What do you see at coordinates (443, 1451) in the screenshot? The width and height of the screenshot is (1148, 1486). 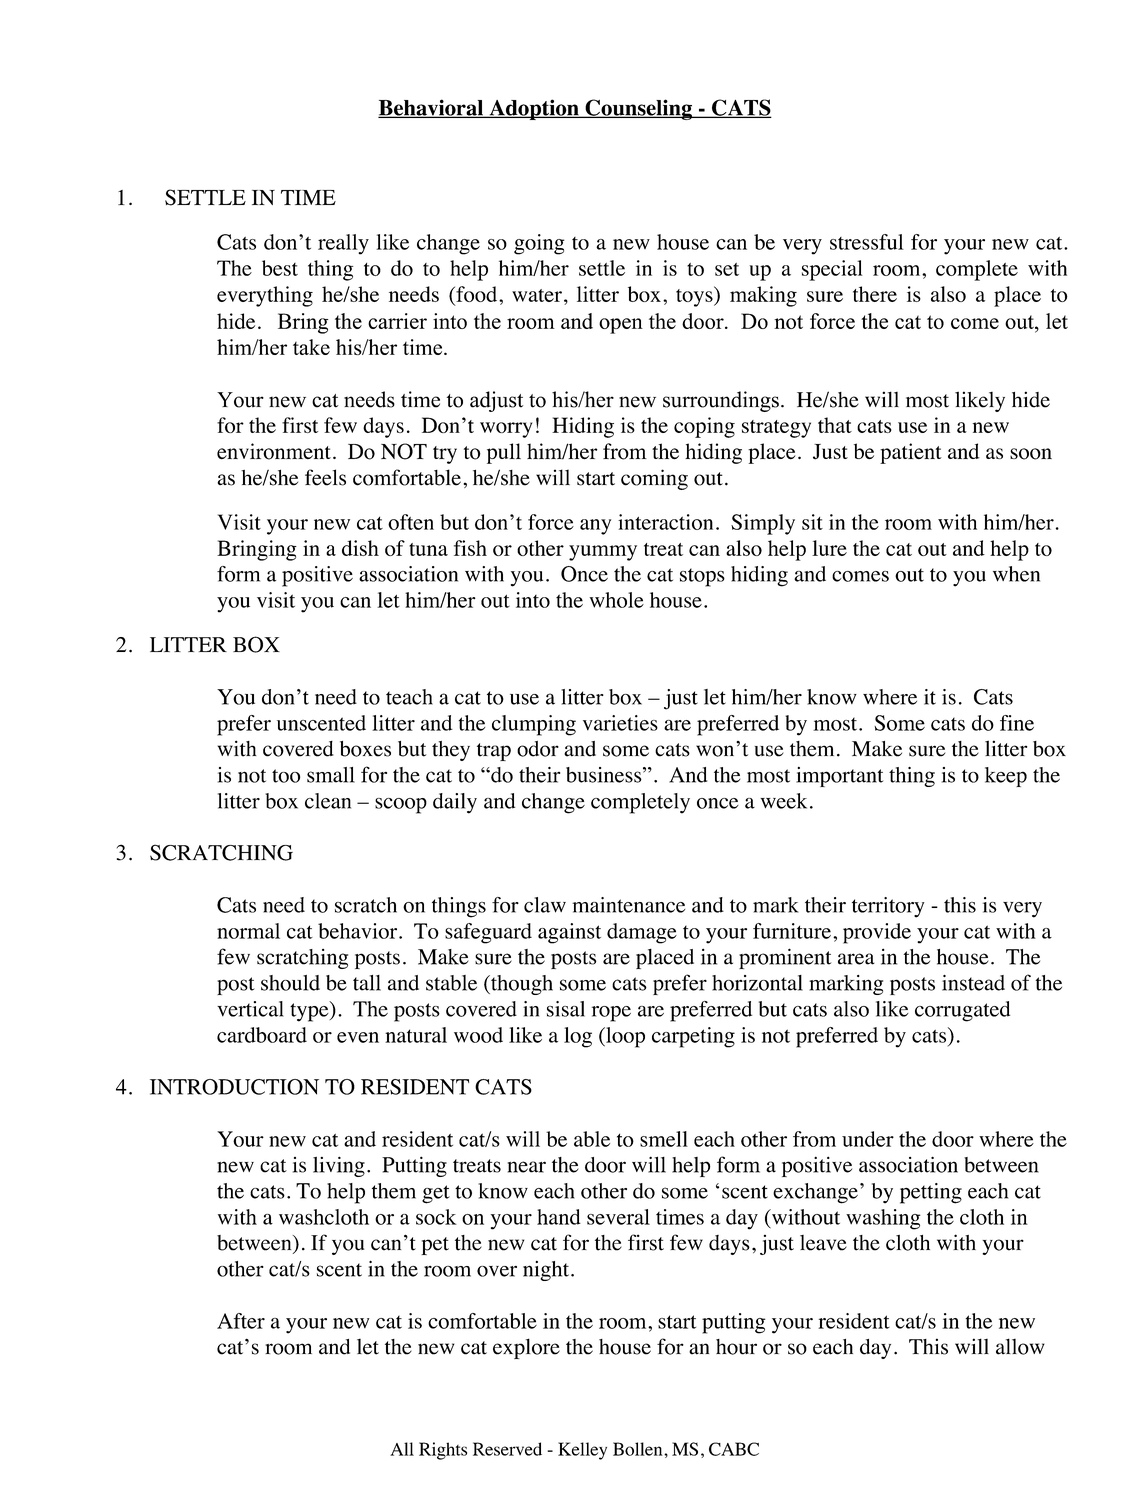 I see `Rights` at bounding box center [443, 1451].
